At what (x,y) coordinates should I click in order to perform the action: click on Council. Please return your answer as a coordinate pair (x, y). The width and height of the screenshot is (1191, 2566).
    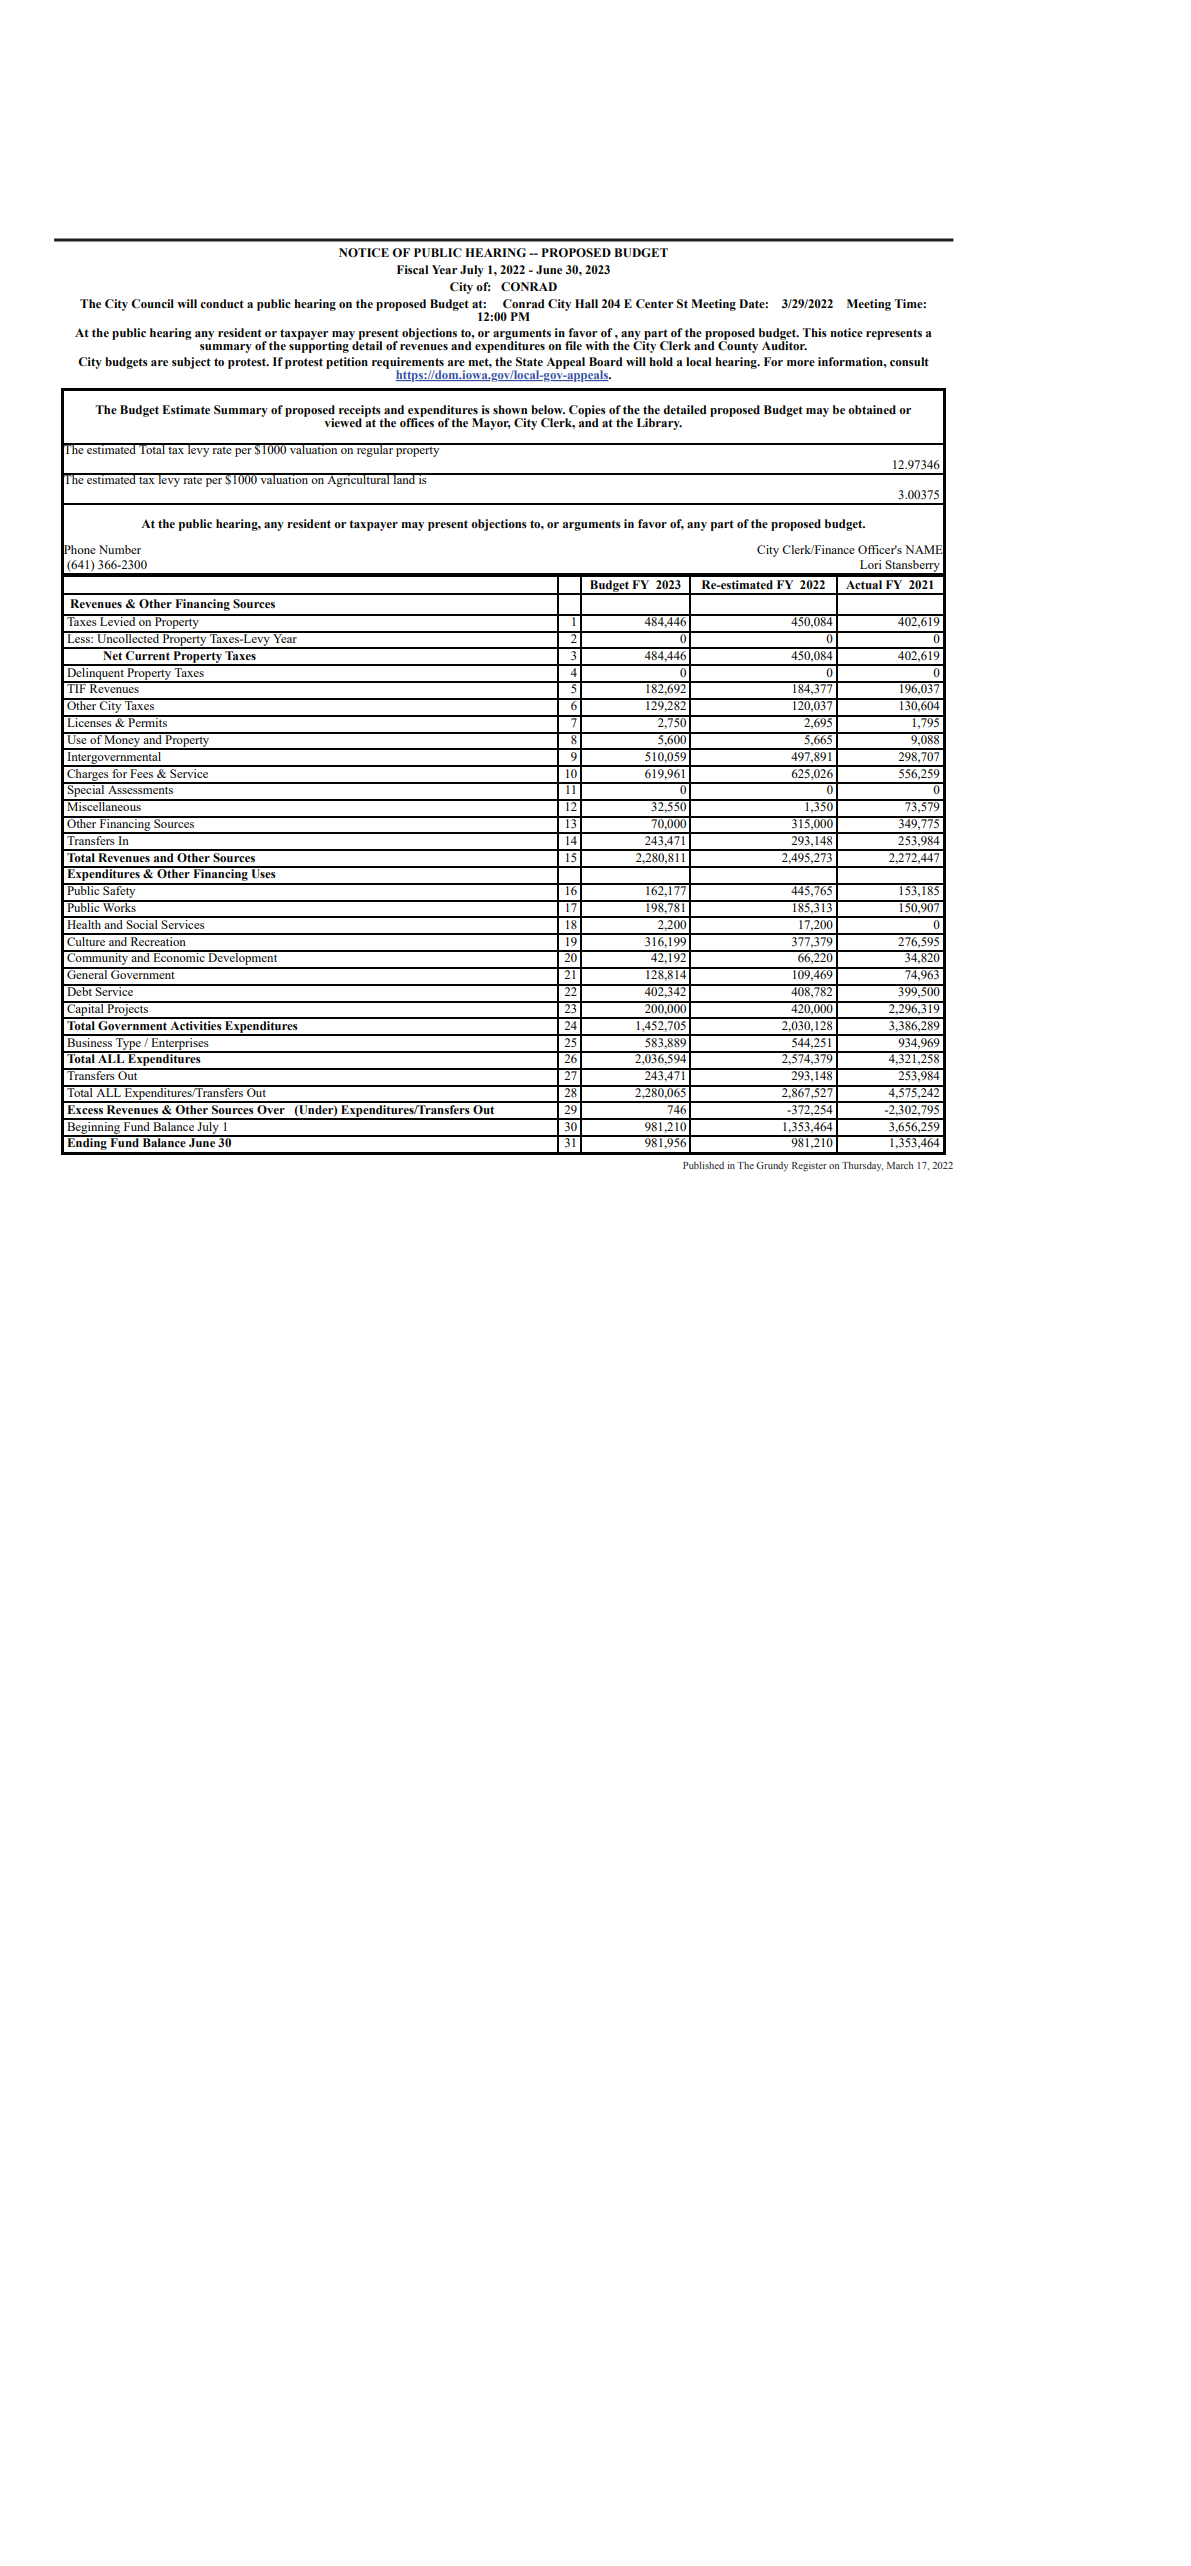
    Looking at the image, I should click on (152, 304).
